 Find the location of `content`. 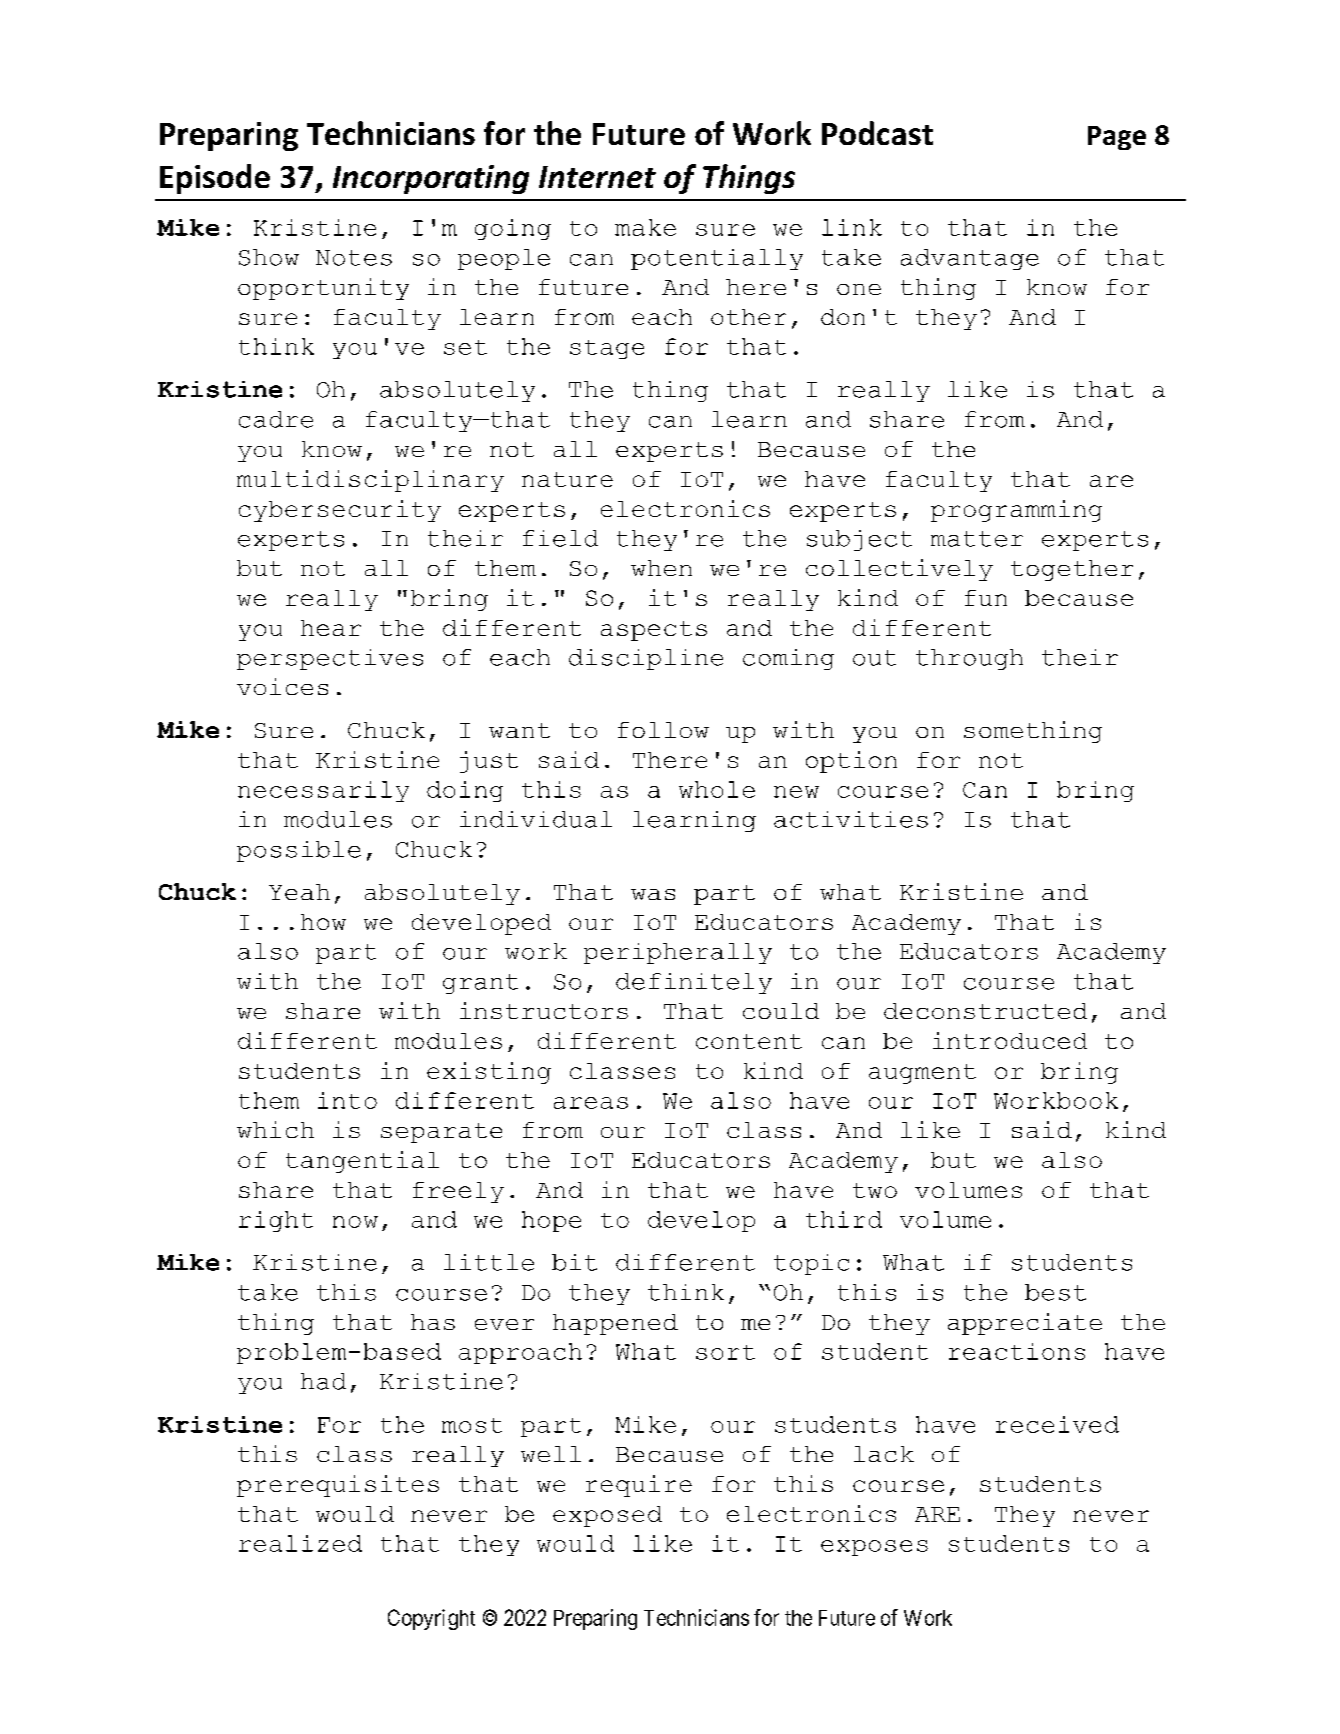

content is located at coordinates (749, 1041).
